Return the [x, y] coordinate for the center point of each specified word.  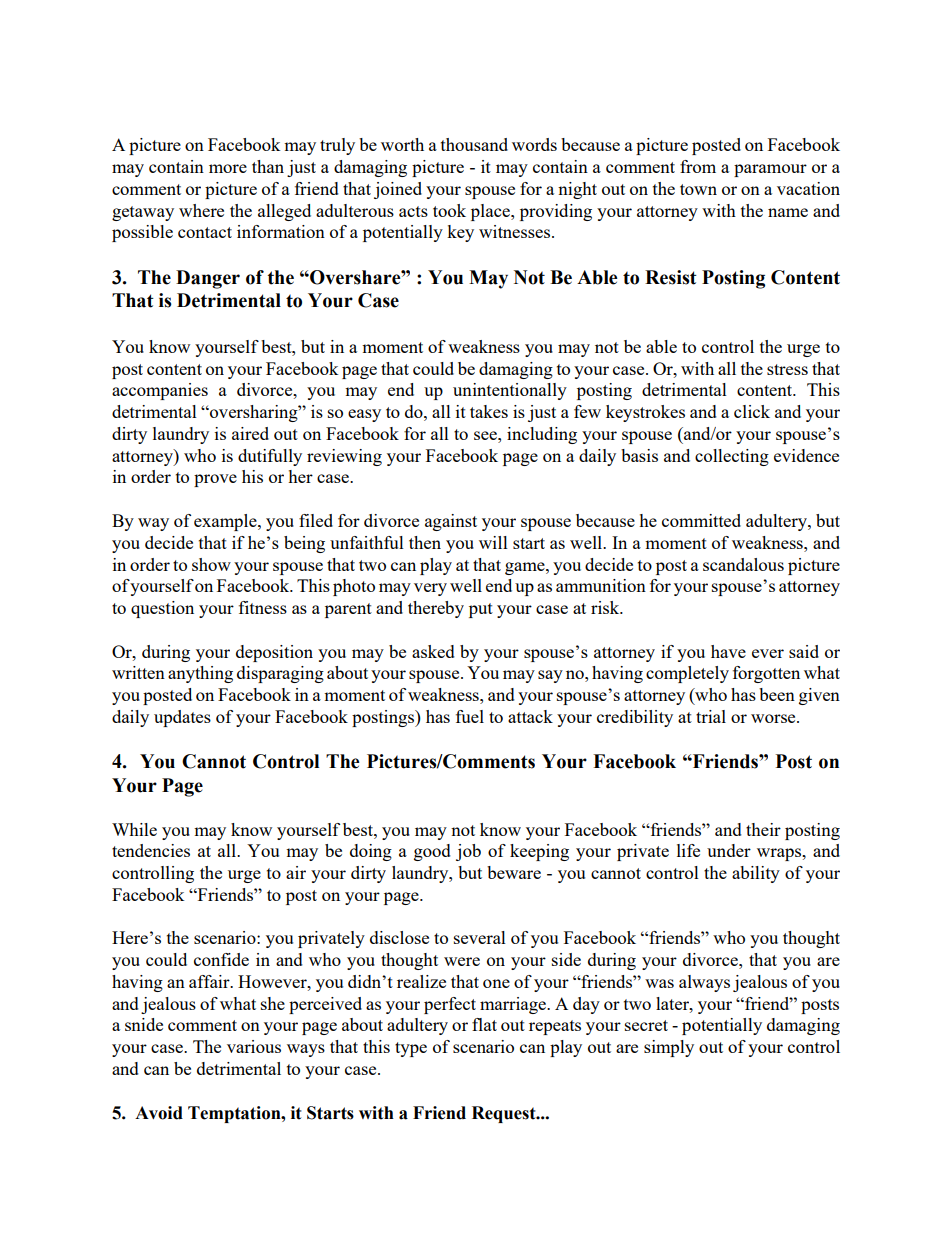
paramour [770, 170]
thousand [474, 144]
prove [215, 480]
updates [182, 718]
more [228, 168]
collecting [732, 457]
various [254, 1046]
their [763, 829]
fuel [470, 716]
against [451, 522]
